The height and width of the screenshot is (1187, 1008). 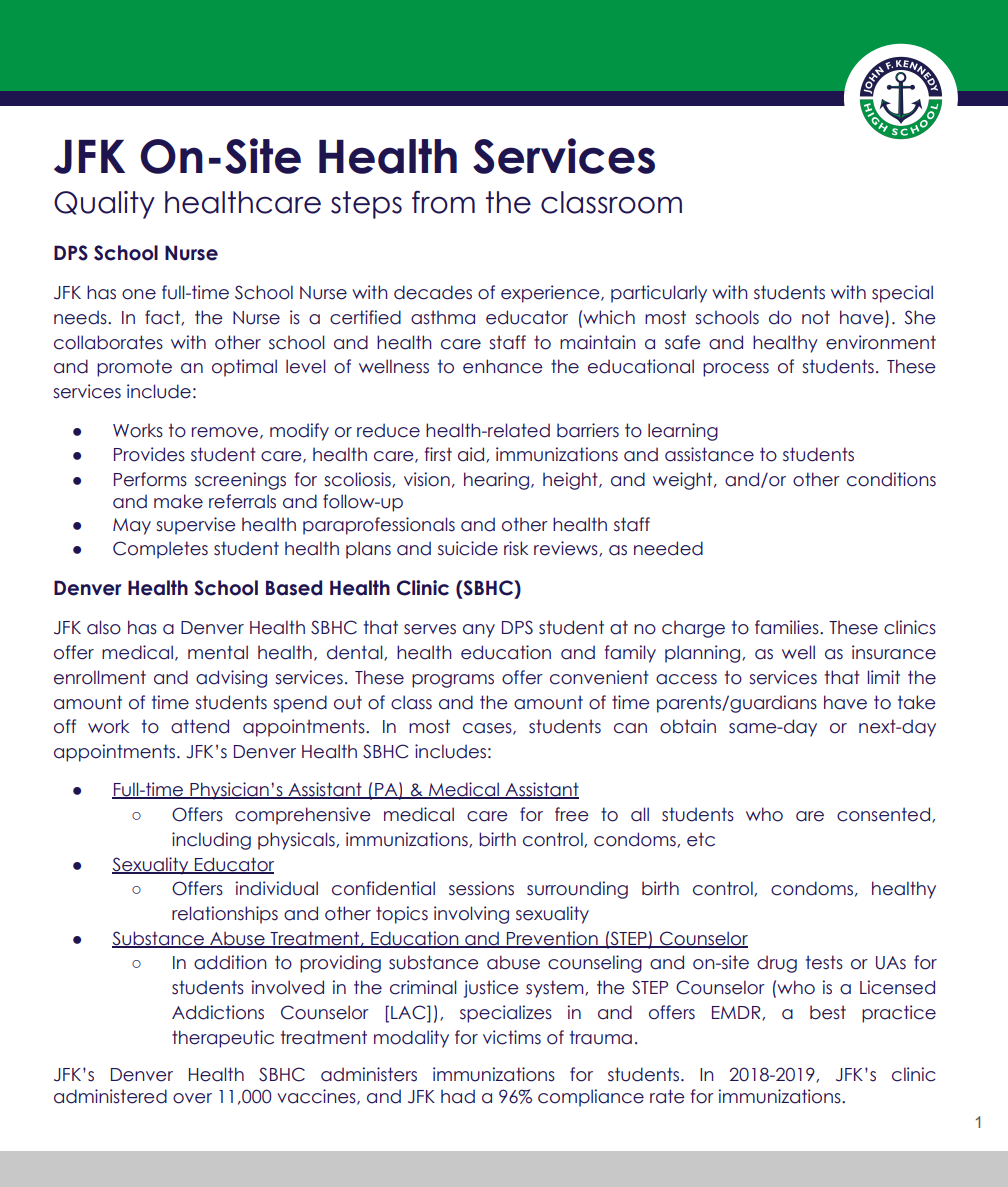 What do you see at coordinates (178, 501) in the screenshot?
I see `make` at bounding box center [178, 501].
